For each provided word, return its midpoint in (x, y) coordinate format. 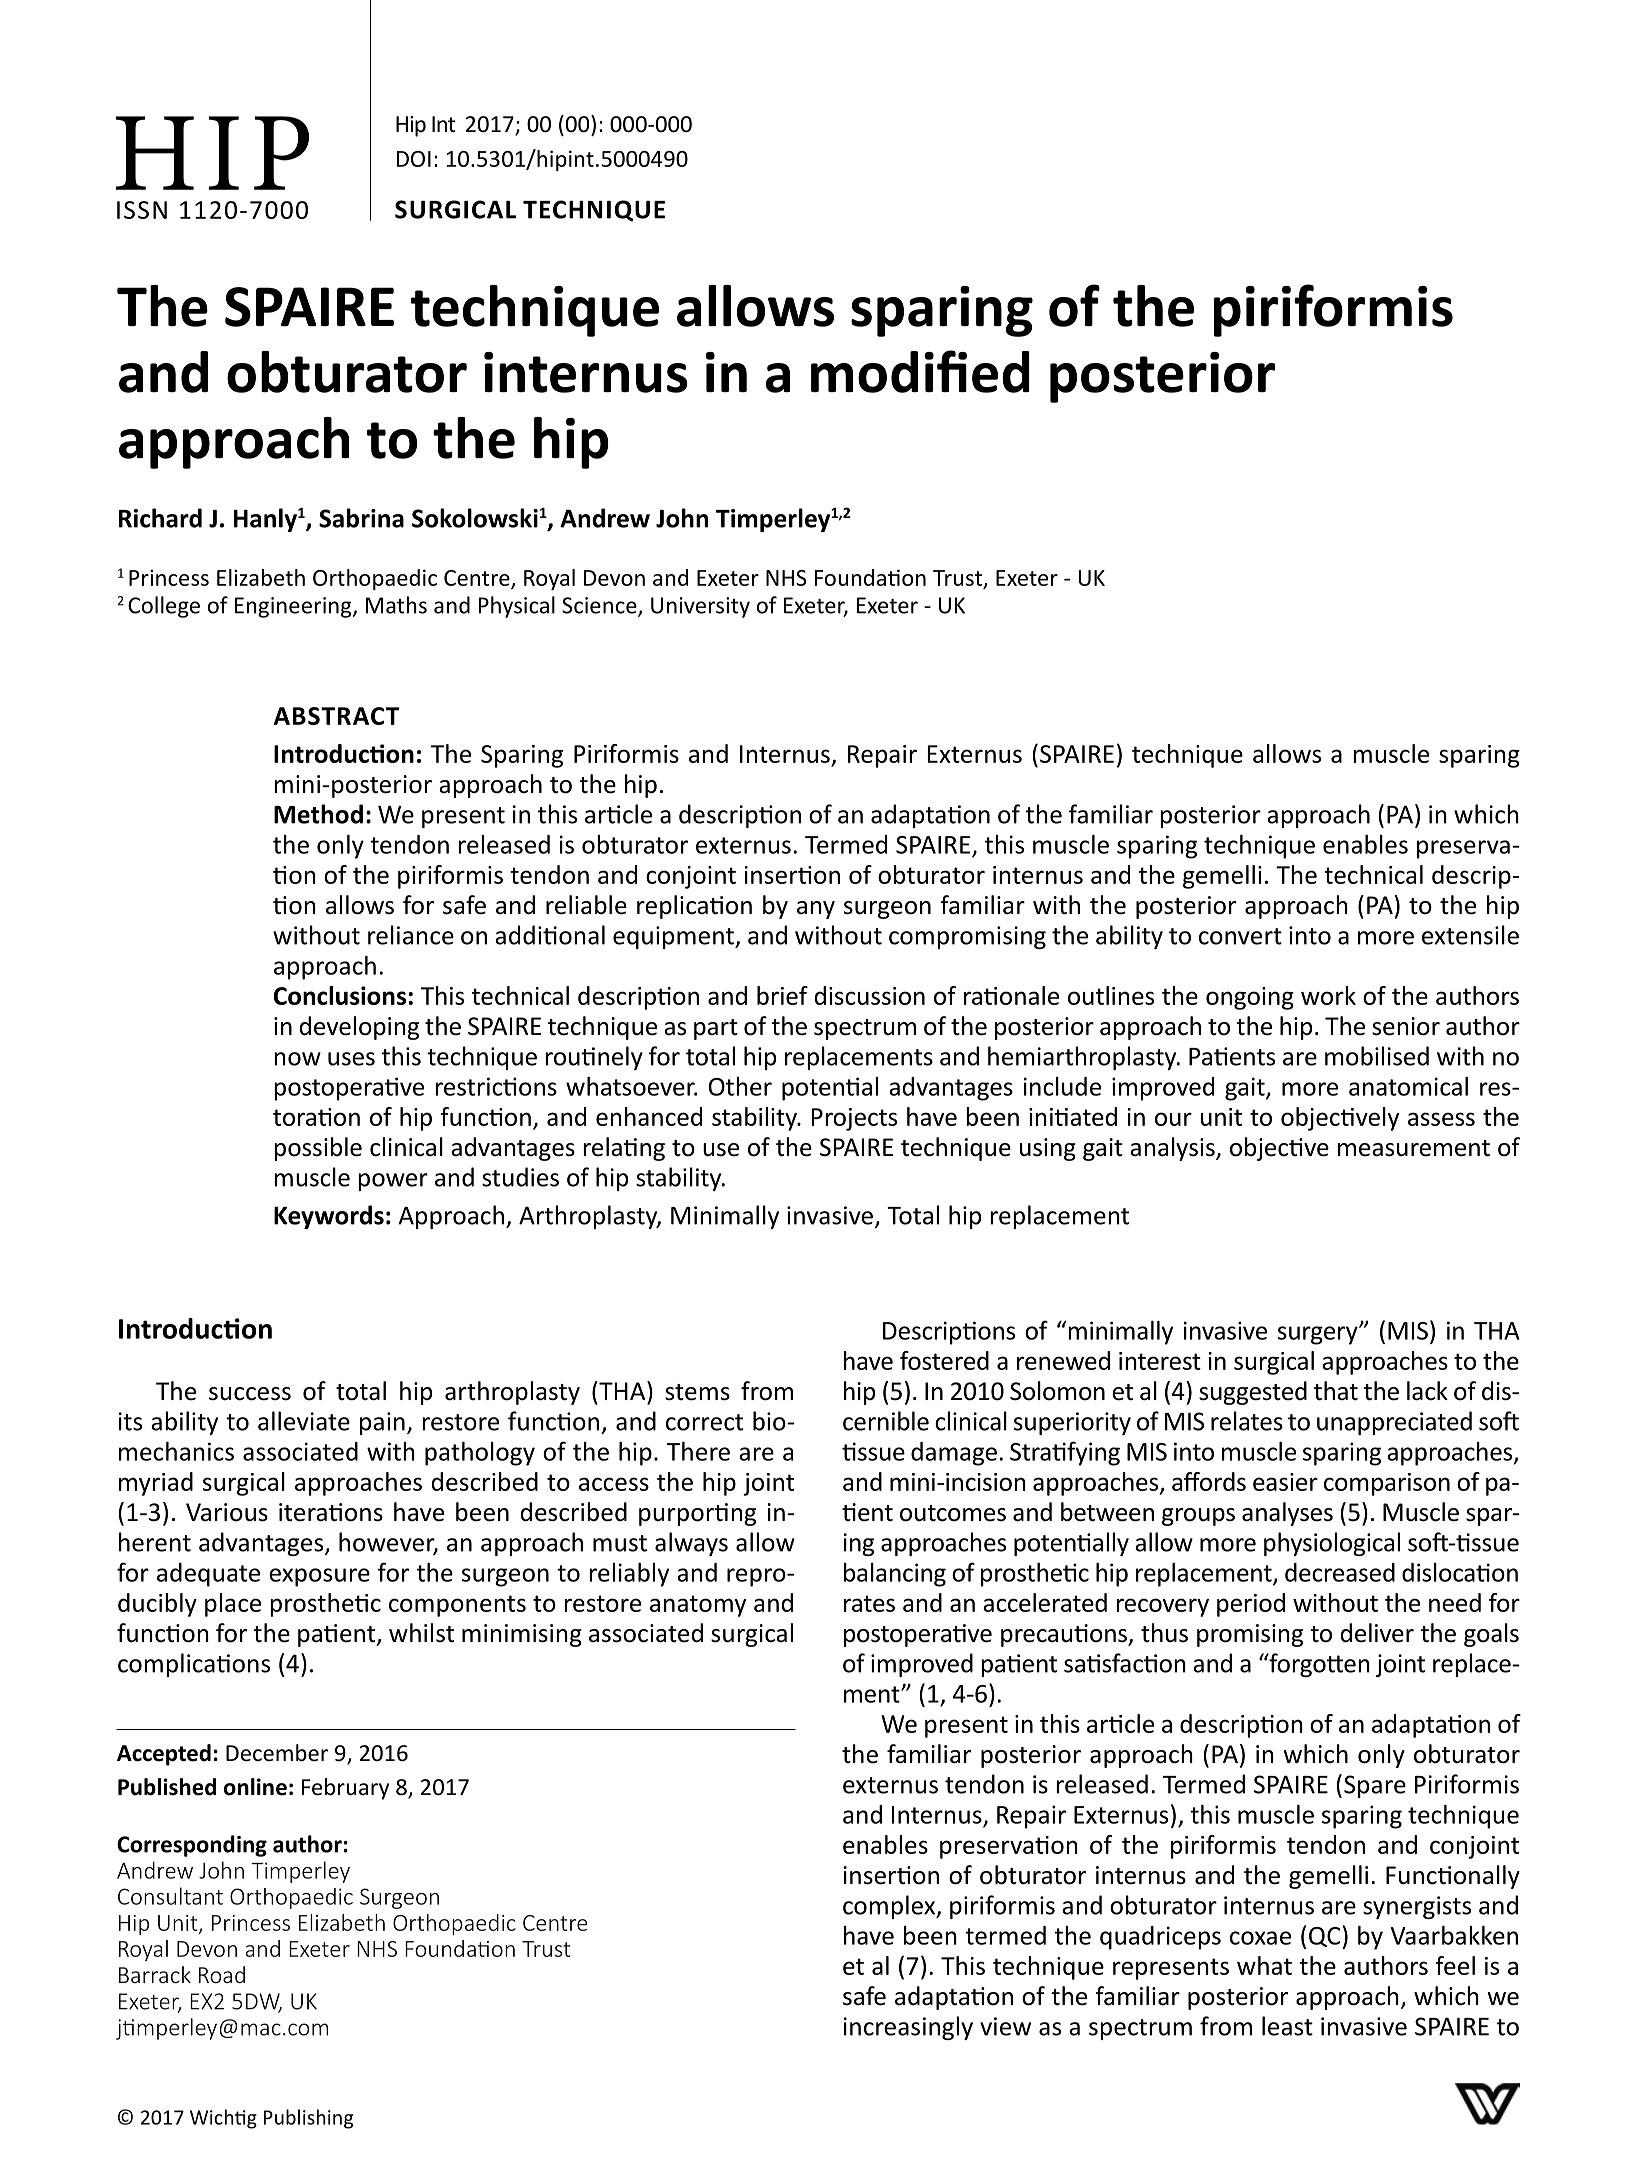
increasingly (908, 2028)
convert (1240, 936)
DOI (414, 159)
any (816, 910)
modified (920, 371)
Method (318, 814)
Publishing (308, 2119)
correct (704, 1422)
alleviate (304, 1421)
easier (1285, 1482)
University (700, 607)
